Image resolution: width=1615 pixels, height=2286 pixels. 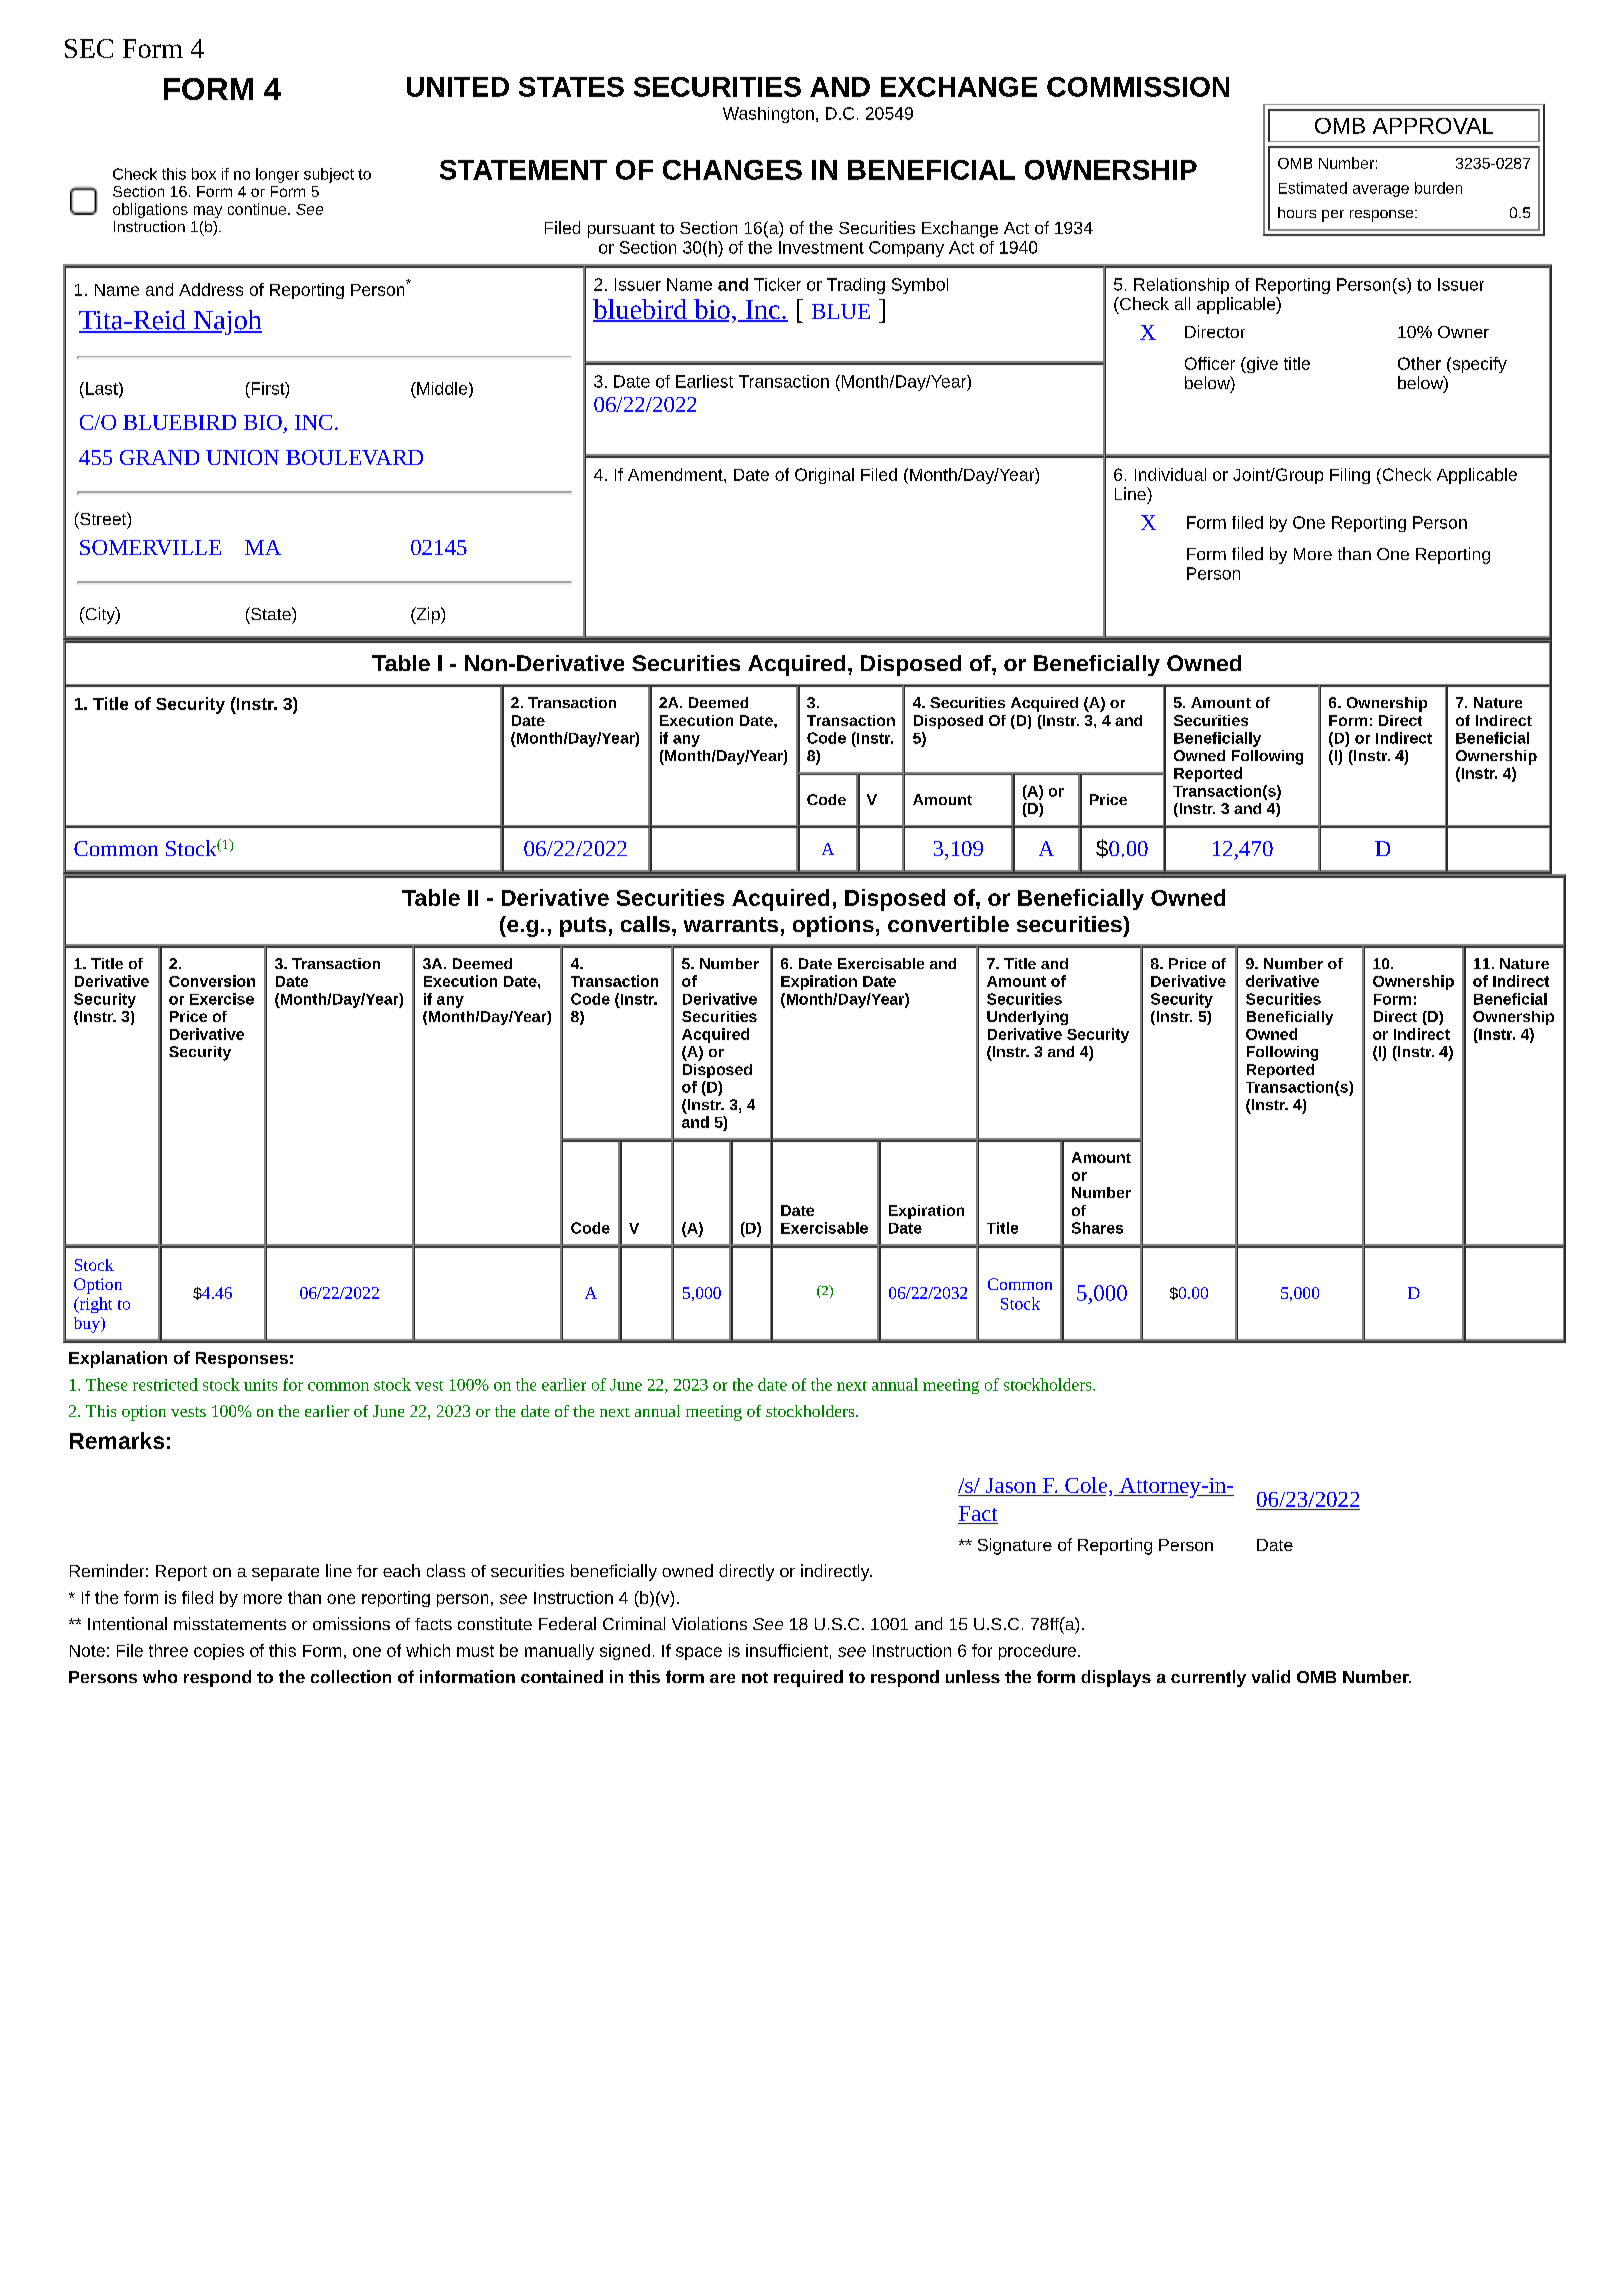 I want to click on Conversion, so click(x=212, y=981).
